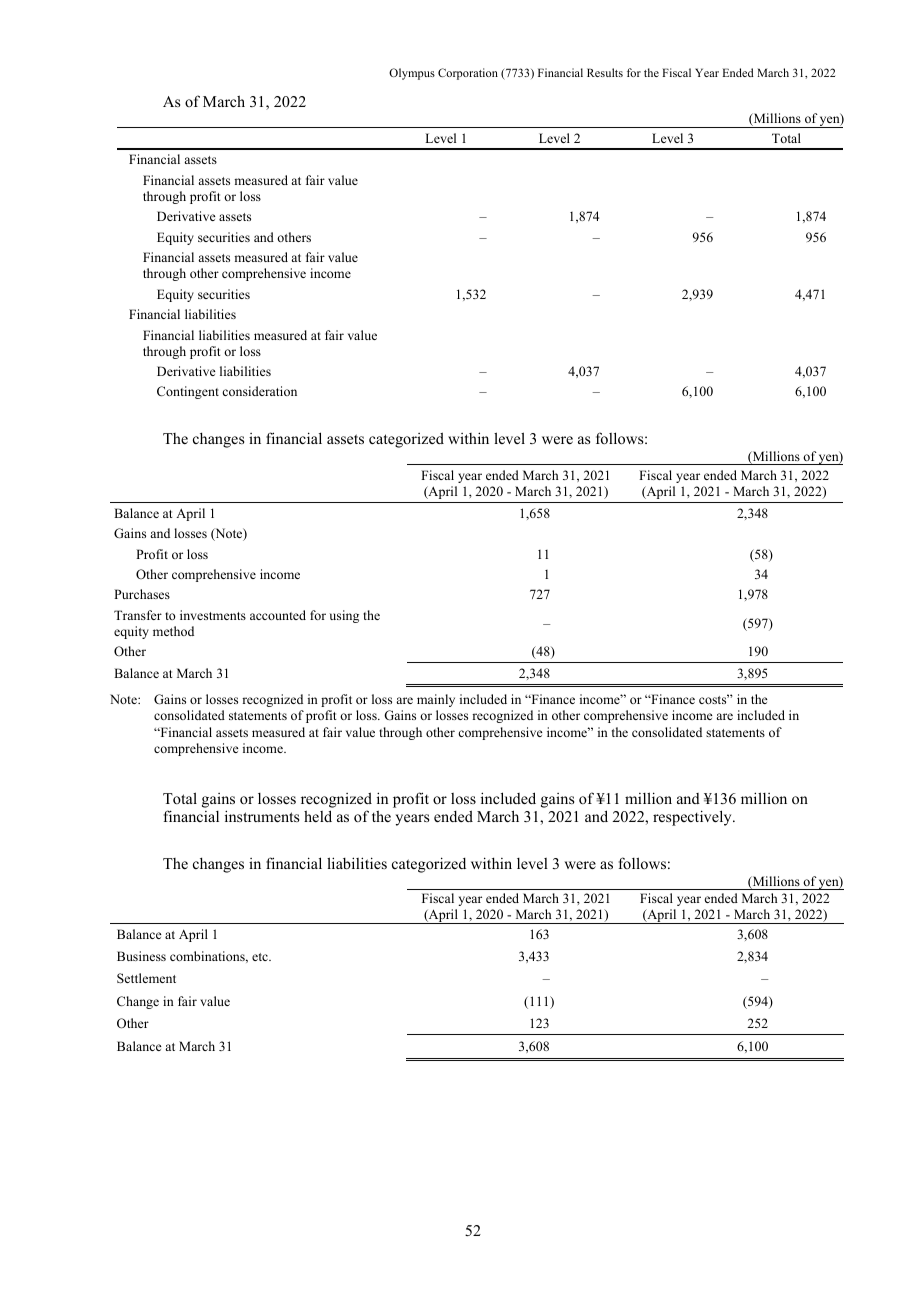  What do you see at coordinates (468, 74) in the screenshot?
I see `Corporation` at bounding box center [468, 74].
